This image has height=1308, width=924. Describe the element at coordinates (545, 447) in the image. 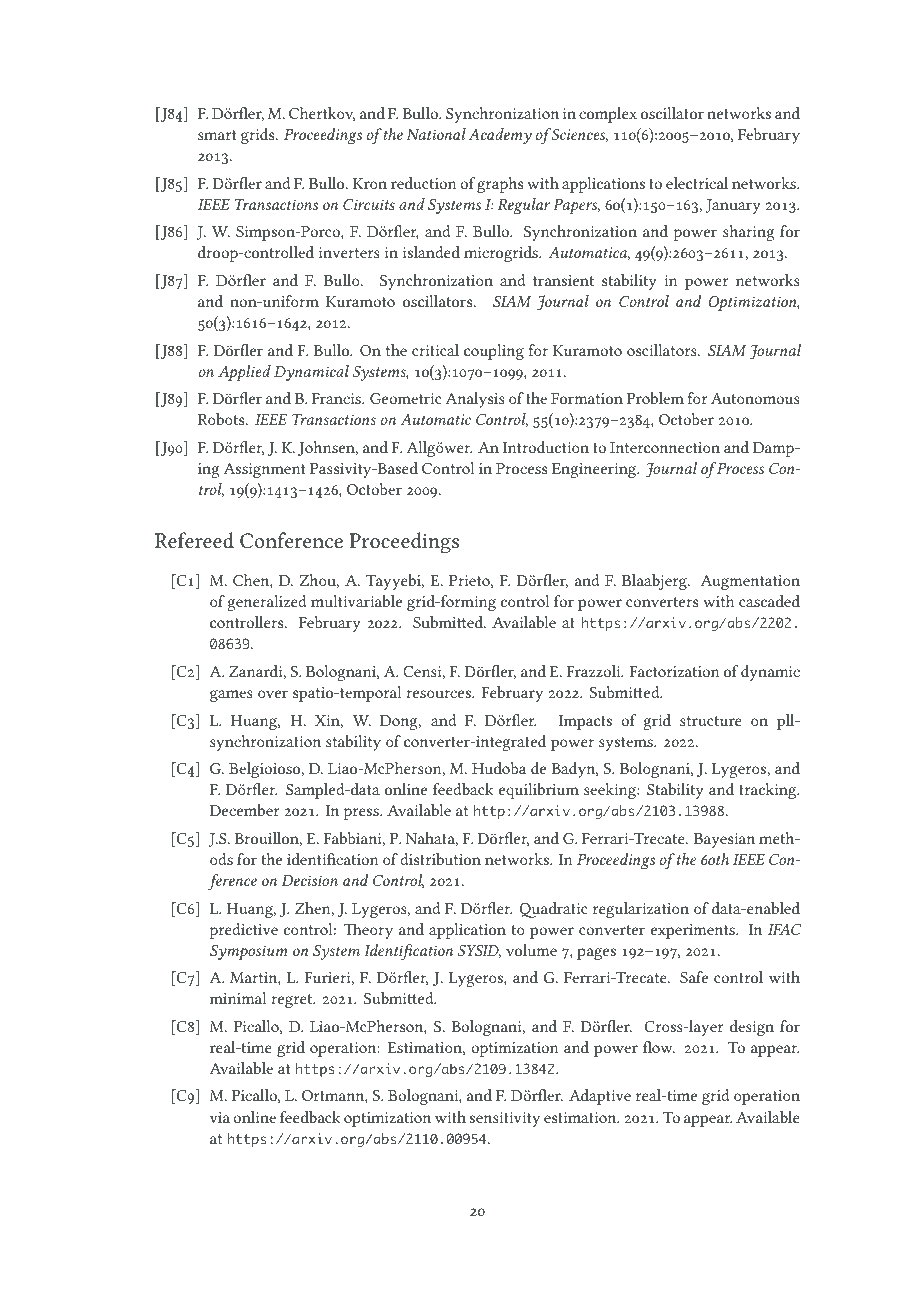

I see `Introduction` at that location.
